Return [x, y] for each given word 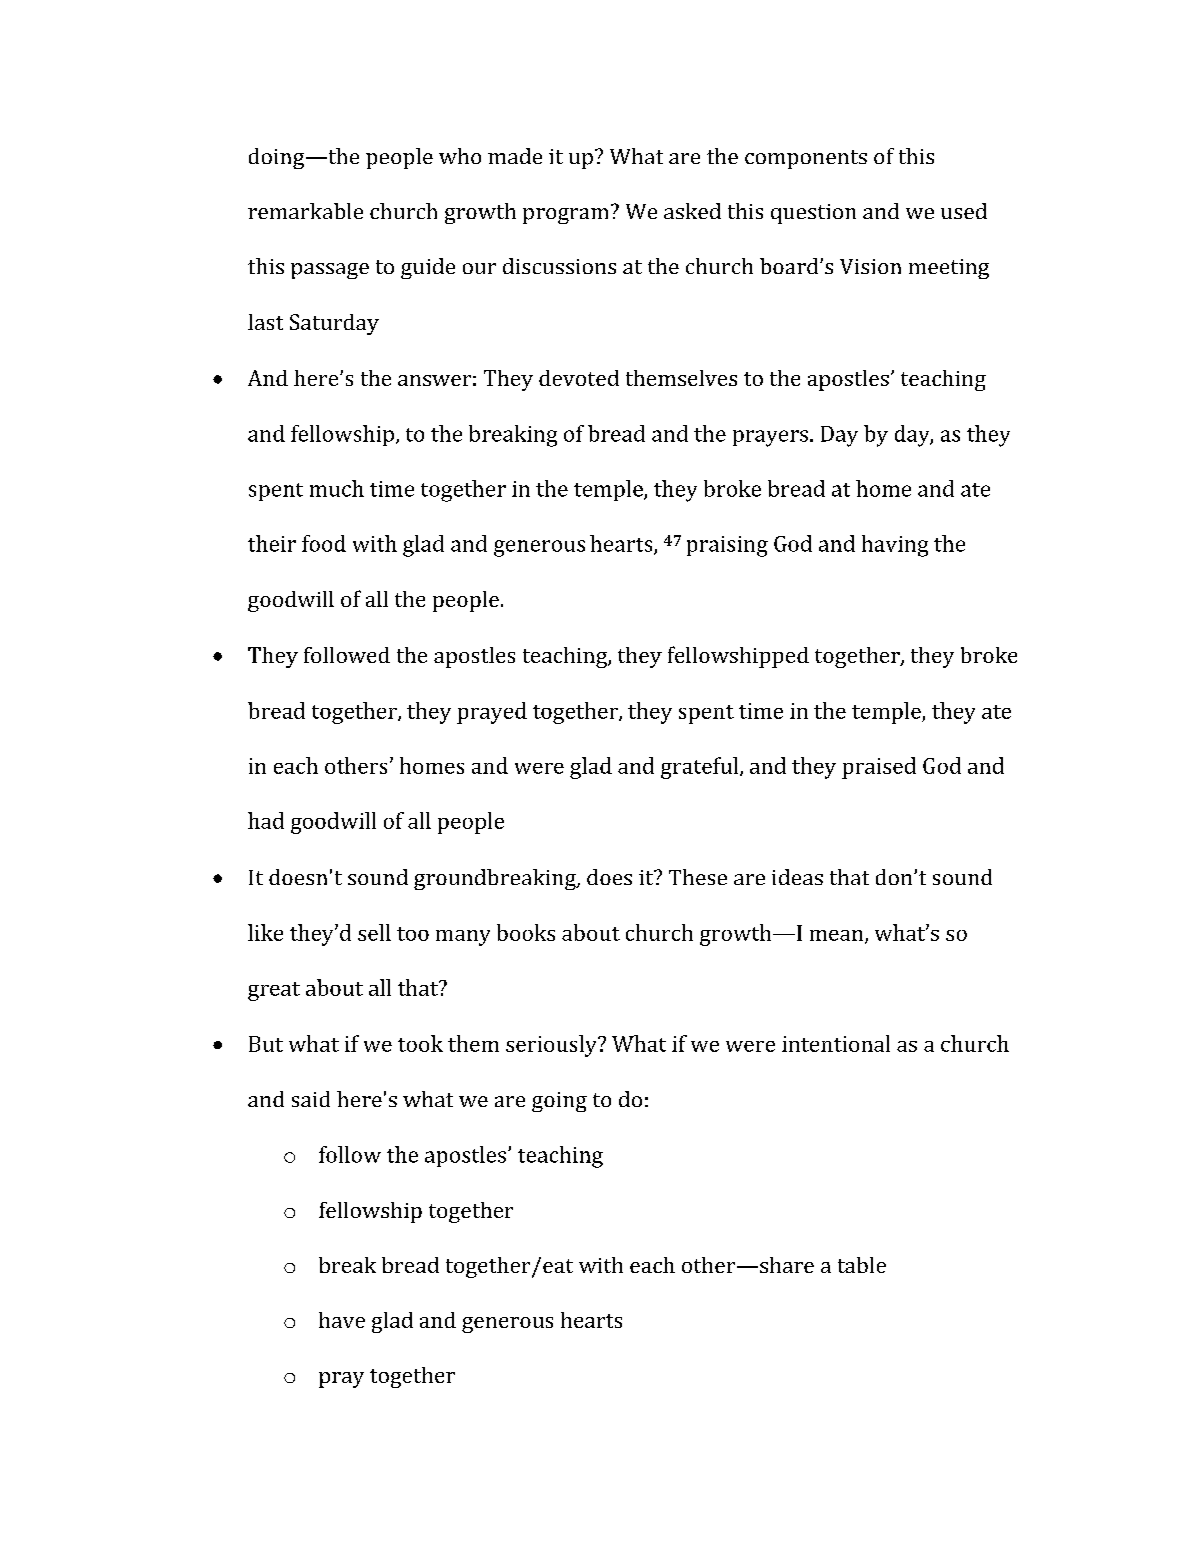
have [342, 1320]
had [266, 820]
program [565, 216]
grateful [701, 768]
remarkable [305, 211]
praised [879, 768]
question [813, 214]
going [559, 1102]
